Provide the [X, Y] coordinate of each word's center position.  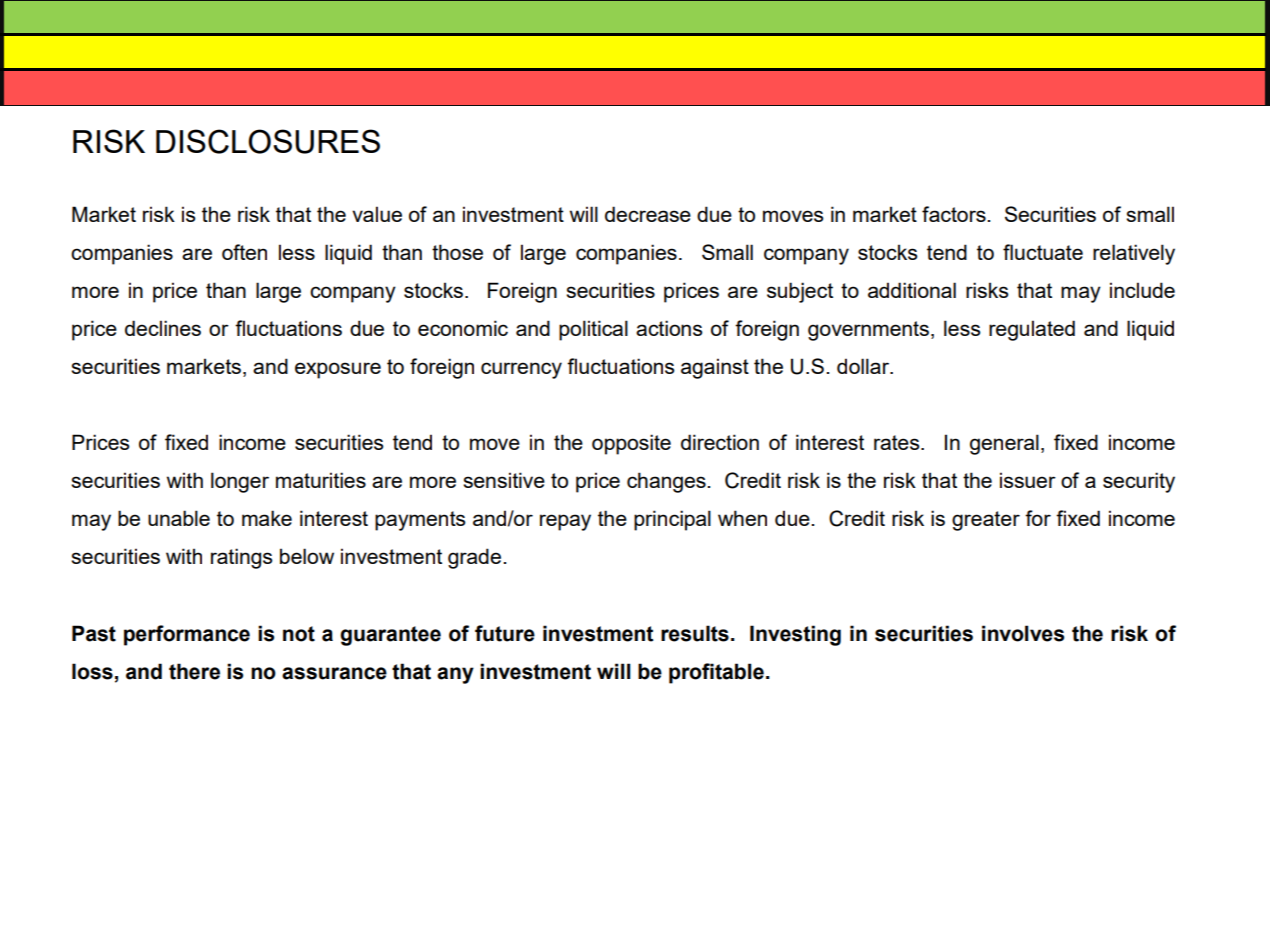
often [244, 252]
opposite [631, 444]
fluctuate [1043, 252]
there [194, 671]
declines [163, 328]
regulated [1032, 330]
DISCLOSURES [268, 141]
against [715, 368]
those [457, 252]
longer [240, 482]
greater [986, 521]
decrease [648, 214]
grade [476, 558]
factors [955, 214]
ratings [242, 558]
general [1004, 444]
